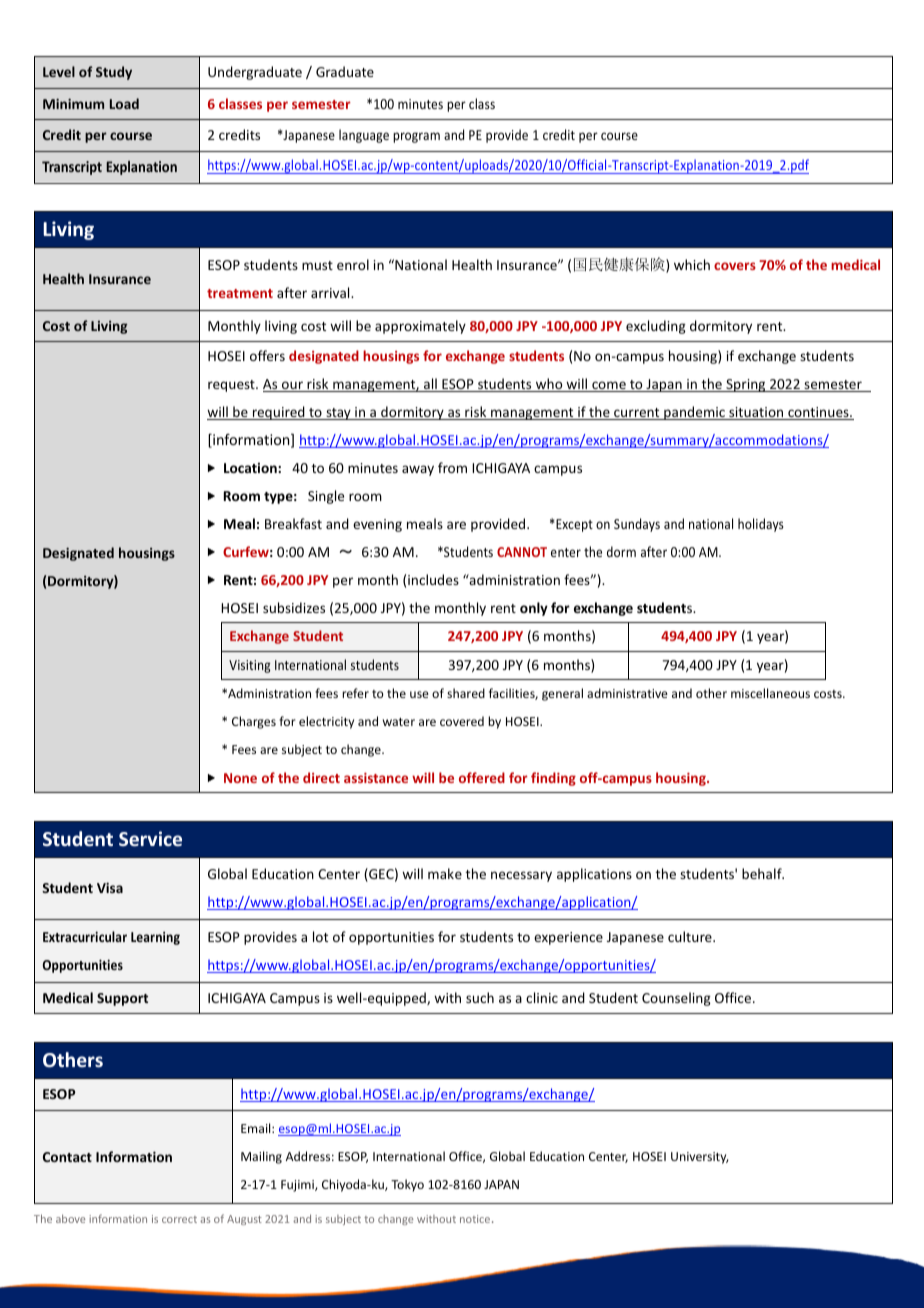 The image size is (924, 1308). Describe the element at coordinates (364, 136) in the image. I see `language` at that location.
